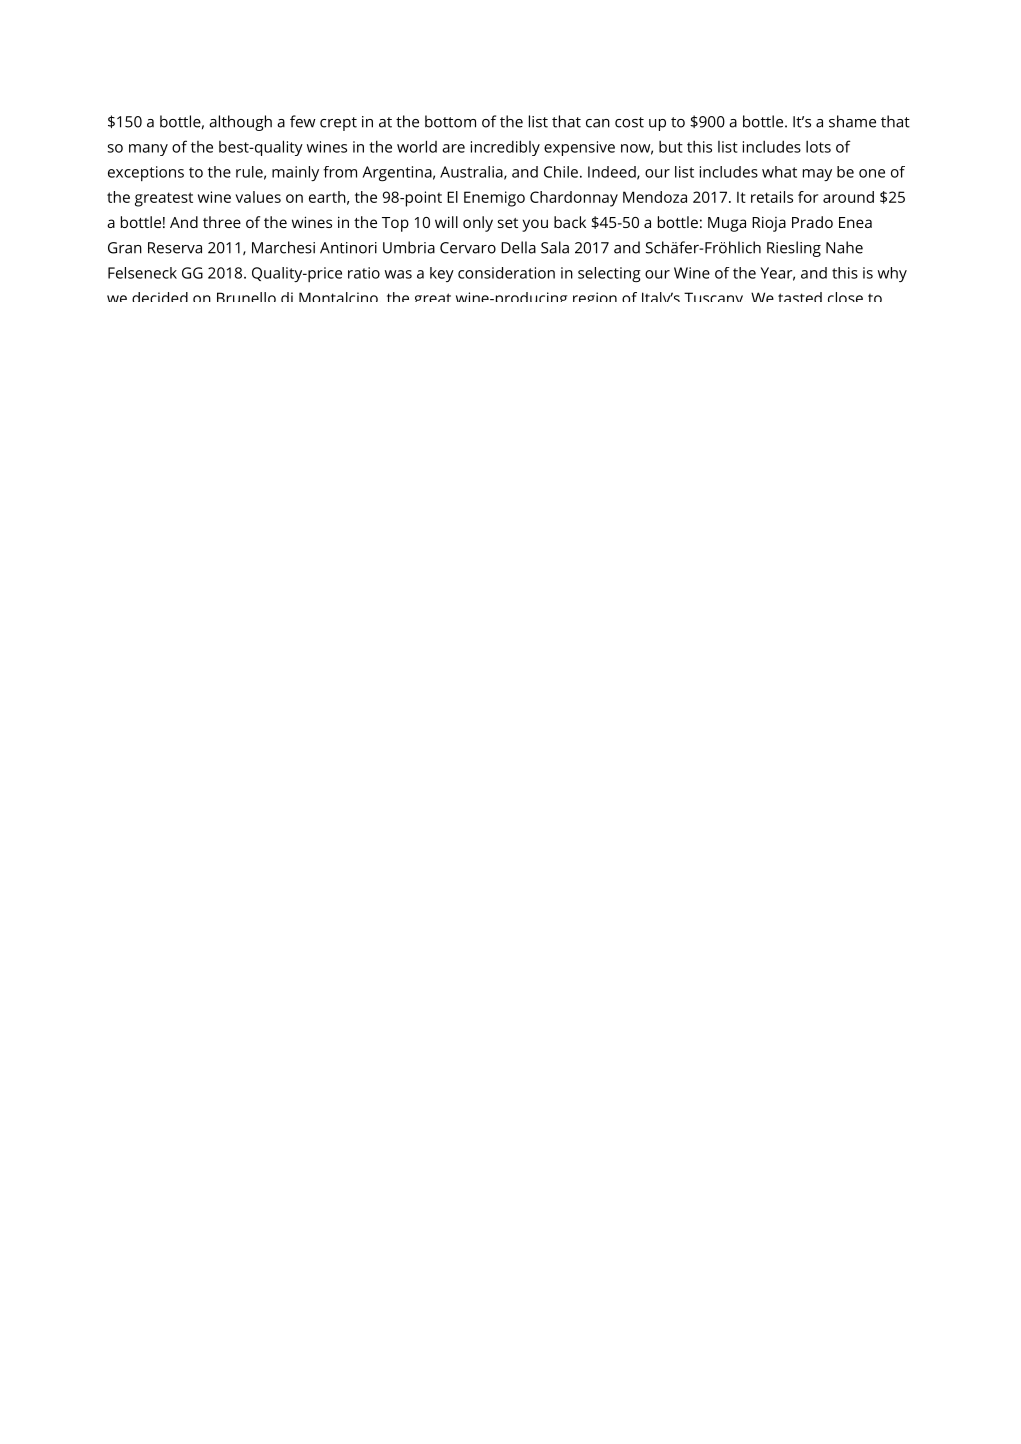 This document has height=1444, width=1021. Describe the element at coordinates (442, 274) in the document. I see `key` at that location.
